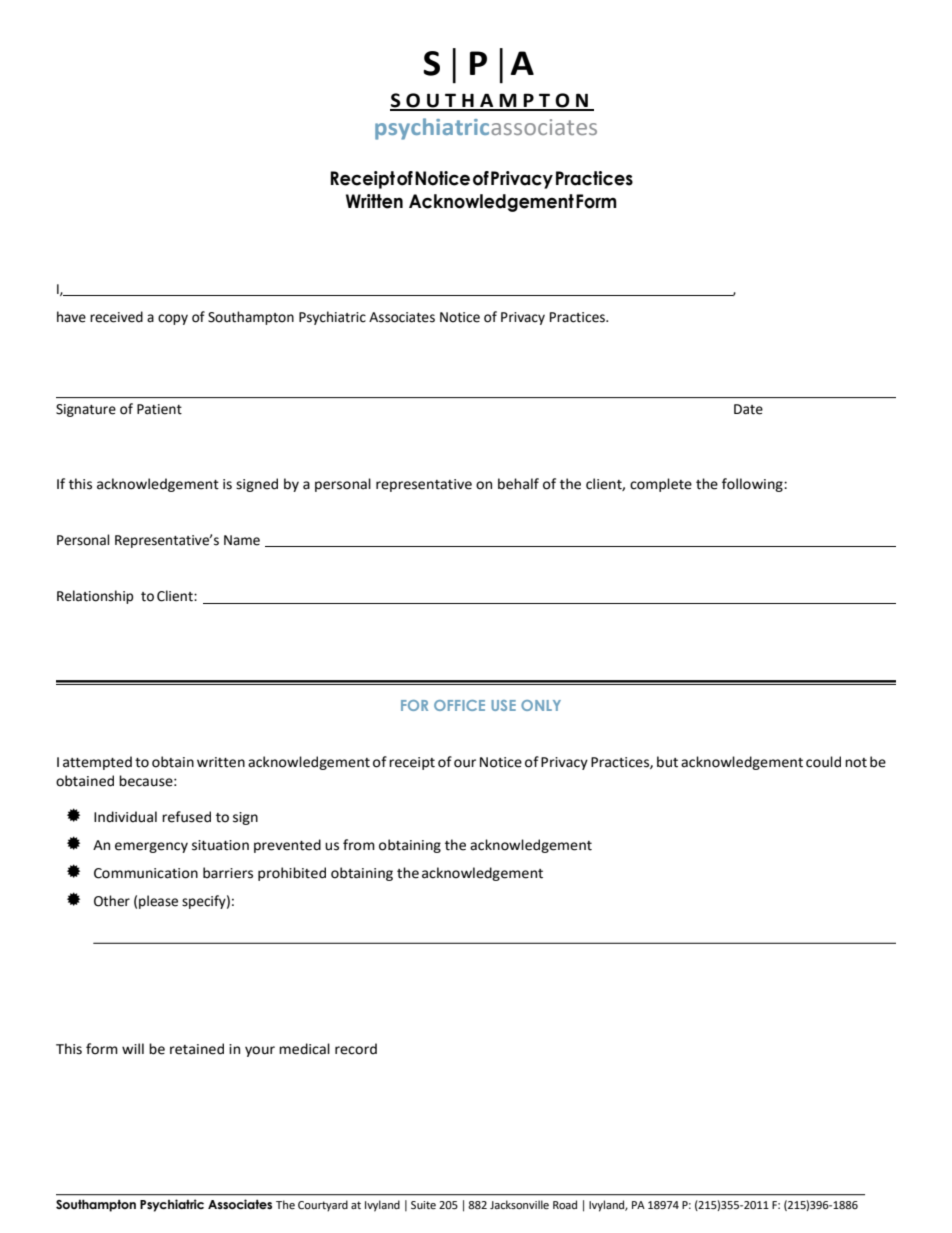  What do you see at coordinates (518, 484) in the image?
I see `behalf` at bounding box center [518, 484].
